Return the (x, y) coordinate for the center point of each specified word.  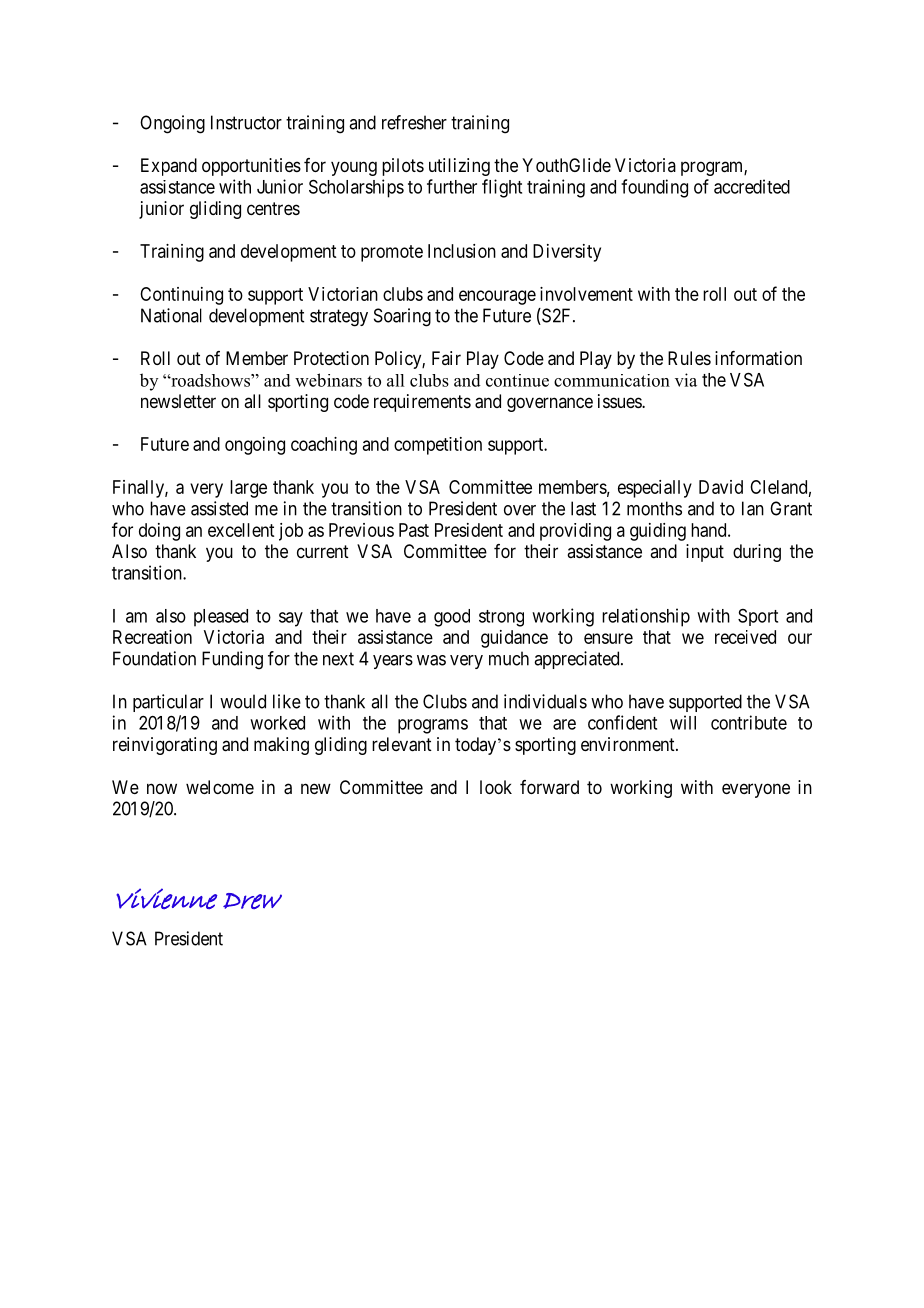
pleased (221, 618)
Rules (689, 358)
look (496, 787)
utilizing (459, 167)
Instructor (246, 122)
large (248, 489)
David (721, 487)
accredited (752, 186)
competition (438, 446)
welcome (220, 787)
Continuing (181, 296)
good (452, 618)
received (745, 637)
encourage (497, 297)
